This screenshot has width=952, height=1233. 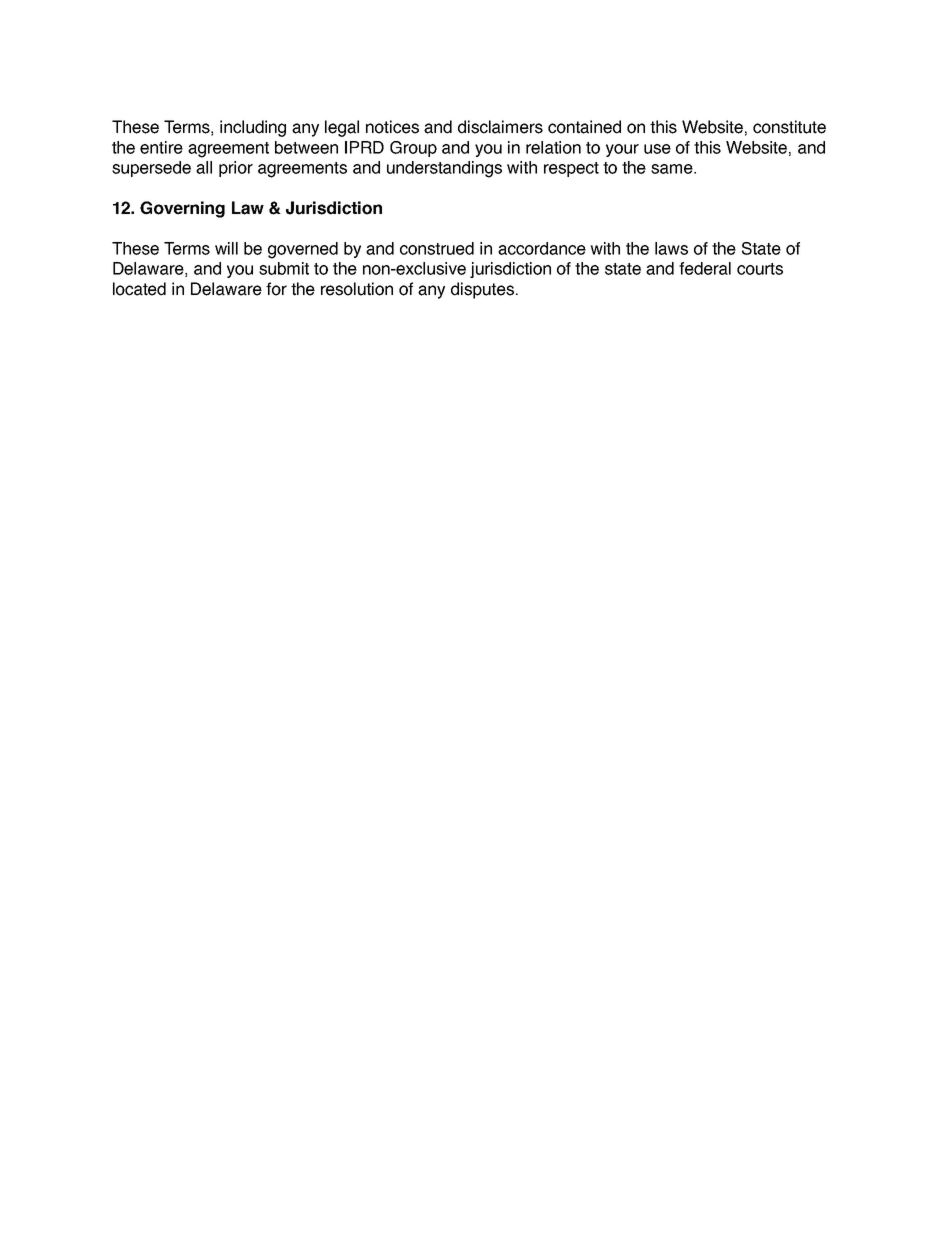 What do you see at coordinates (482, 290) in the screenshot?
I see `disputes` at bounding box center [482, 290].
